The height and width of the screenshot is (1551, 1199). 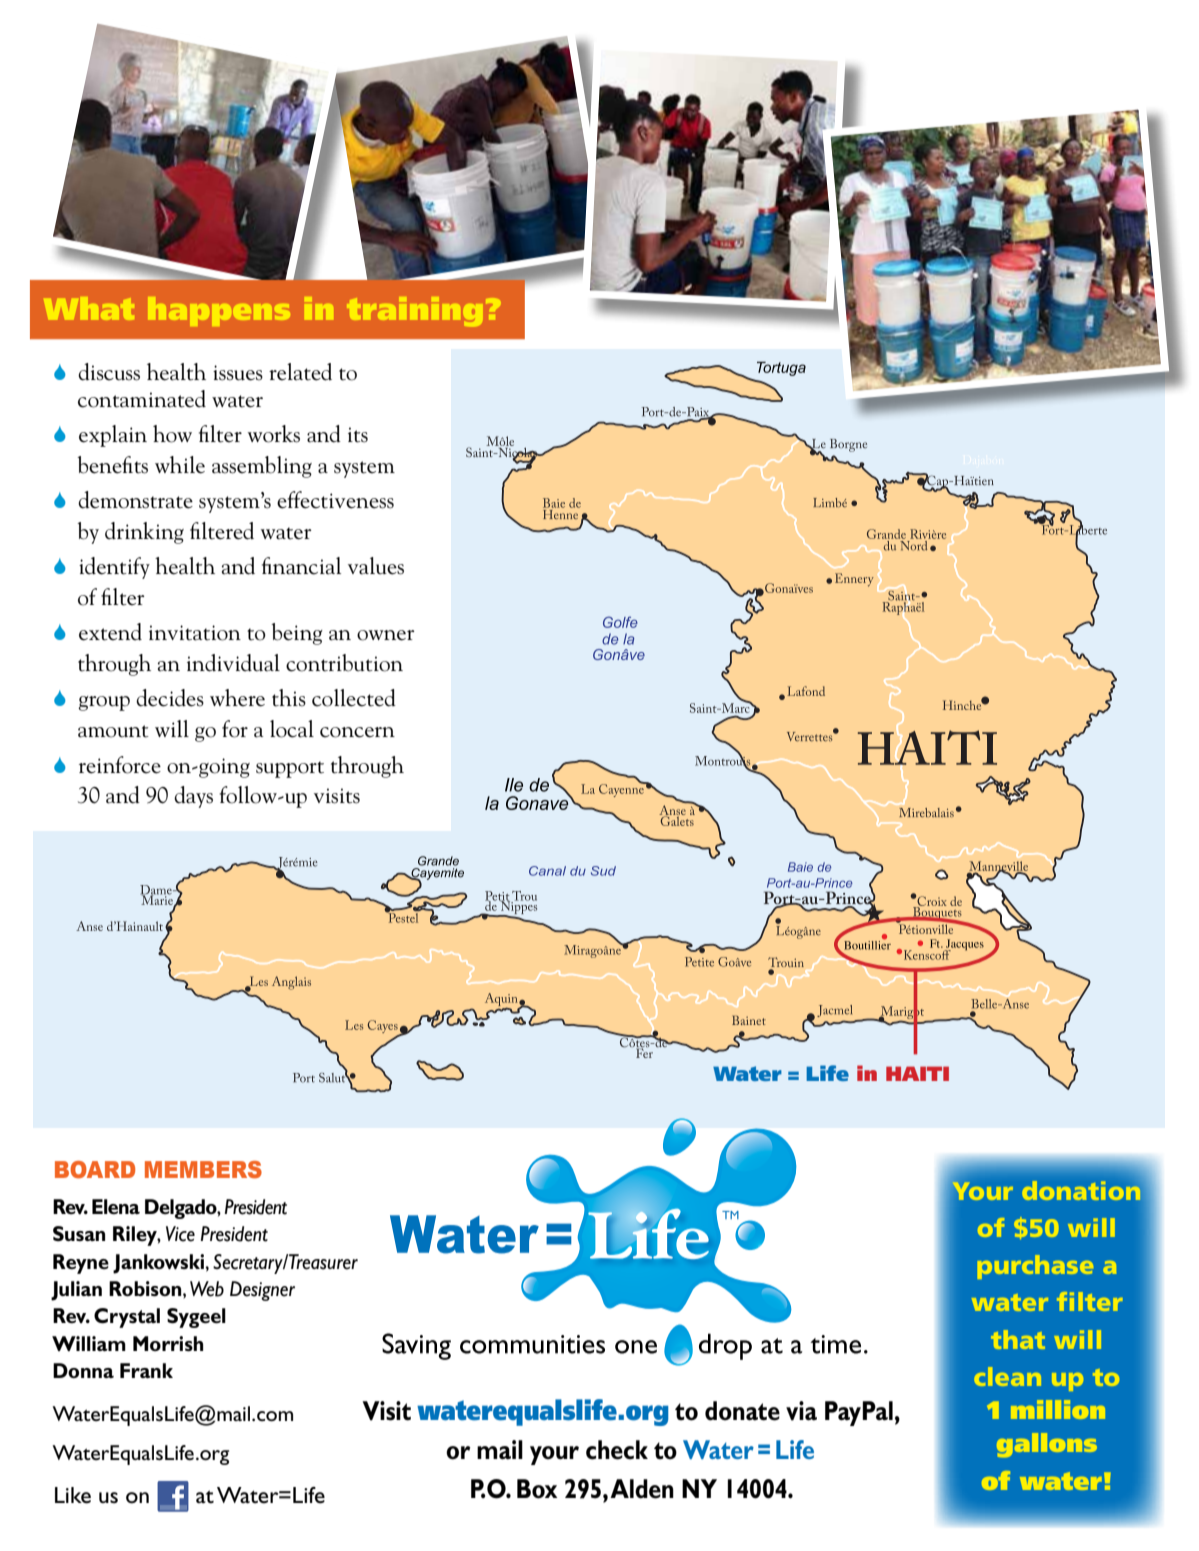 What do you see at coordinates (300, 372) in the screenshot?
I see `related` at bounding box center [300, 372].
